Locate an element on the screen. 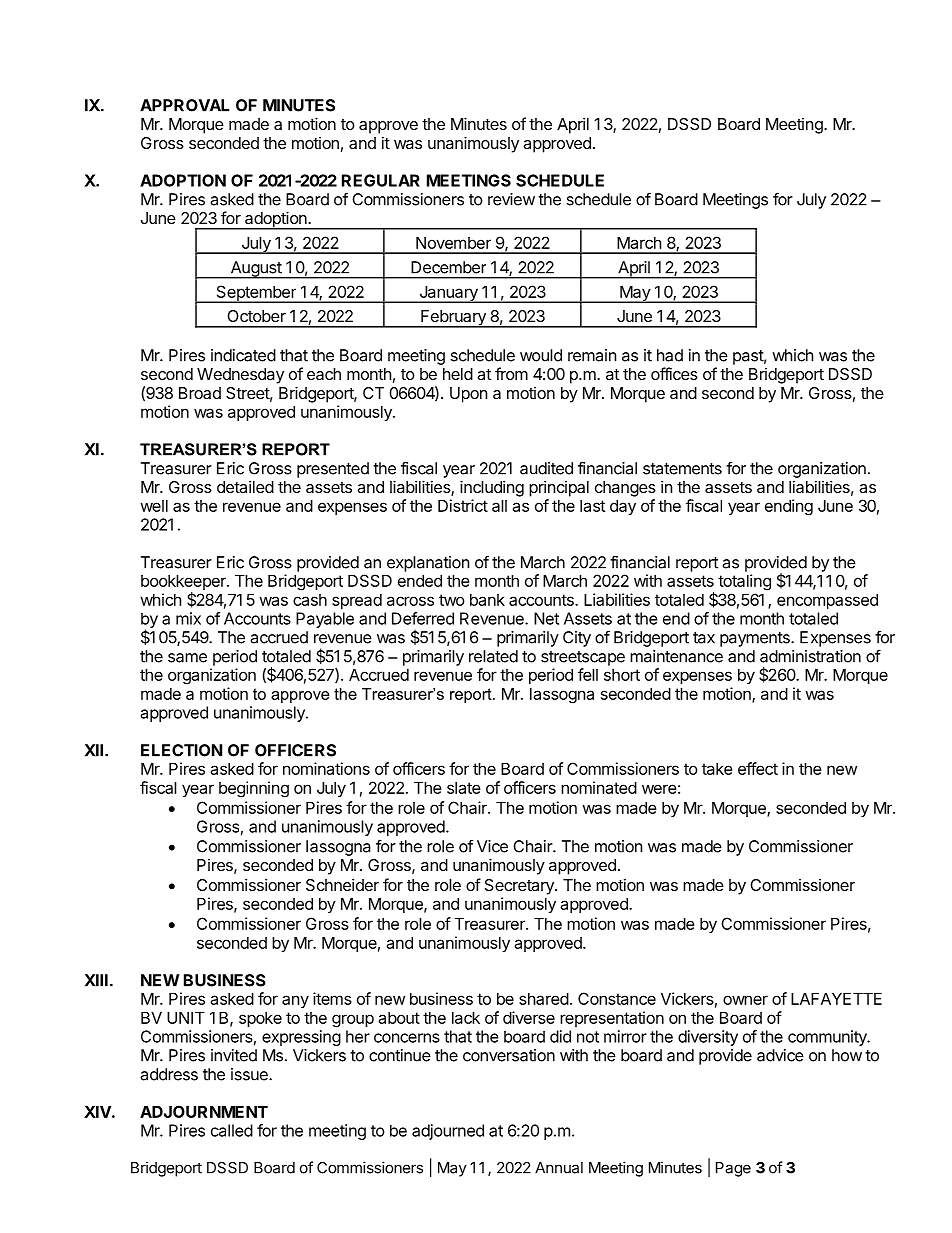  mix is located at coordinates (188, 618).
